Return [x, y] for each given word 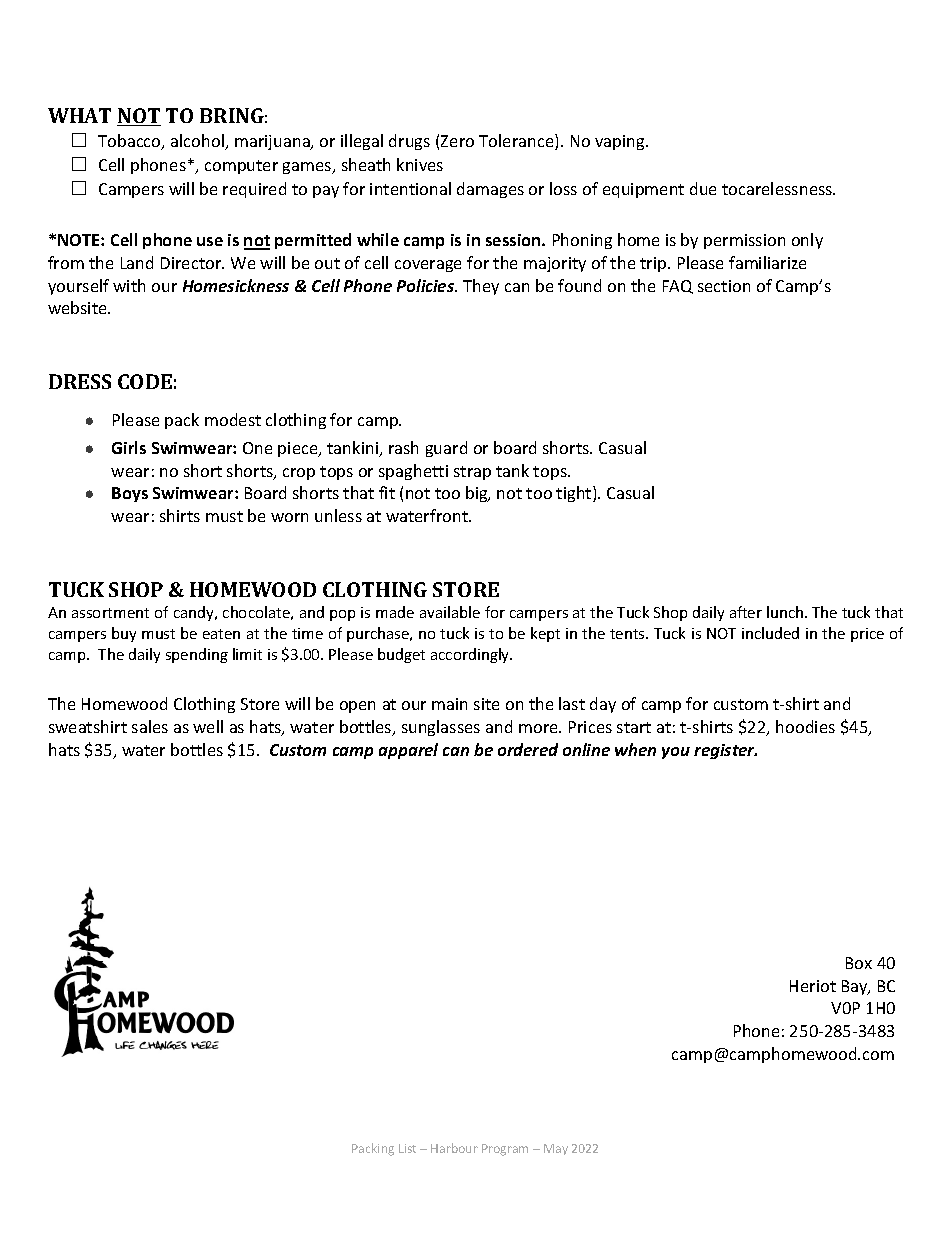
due [703, 188]
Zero [457, 141]
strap [472, 473]
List [407, 1148]
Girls [129, 447]
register [725, 751]
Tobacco [130, 142]
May [556, 1149]
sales [150, 726]
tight [575, 494]
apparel [408, 751]
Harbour [454, 1148]
